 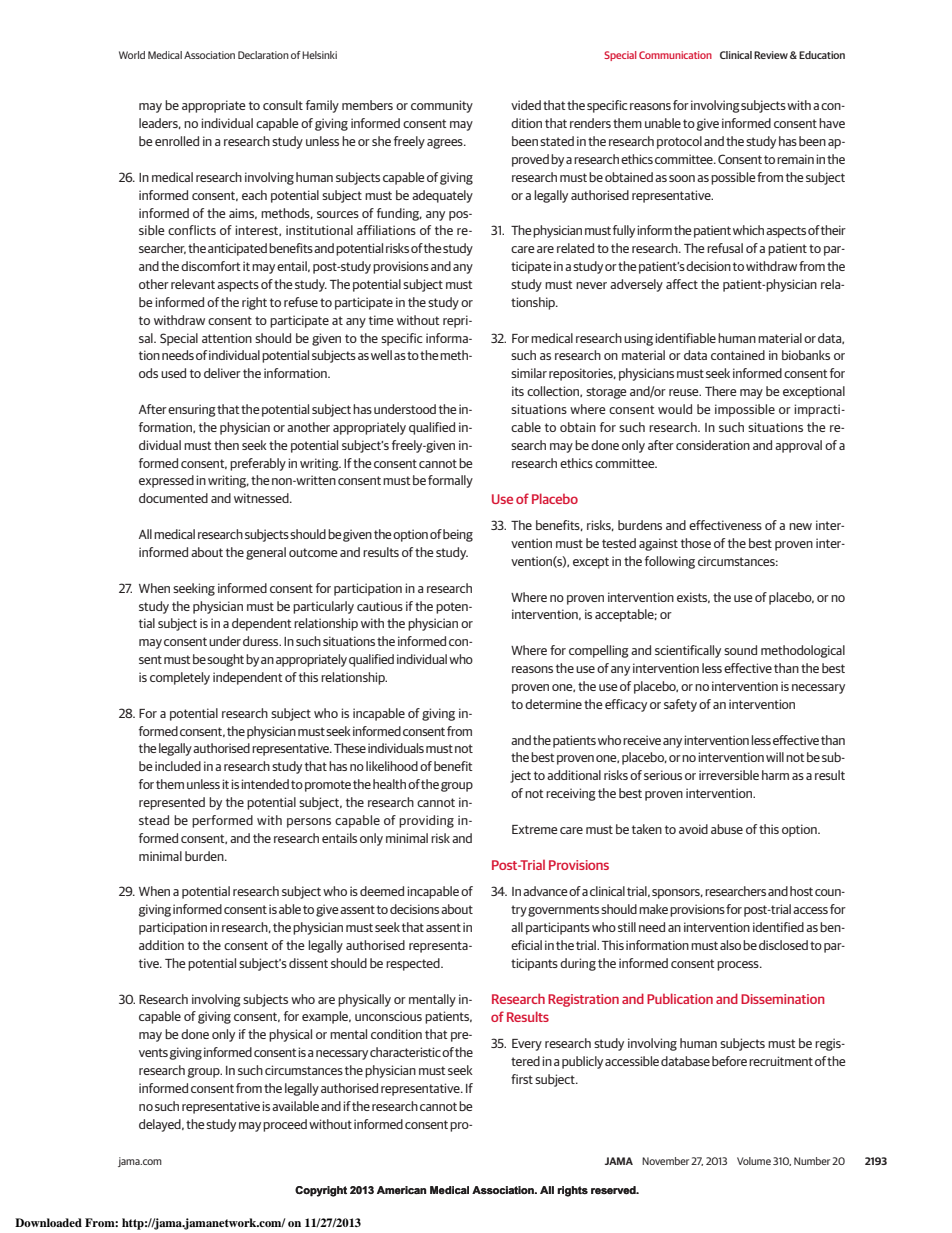 What do you see at coordinates (132, 55) in the document?
I see `World` at bounding box center [132, 55].
